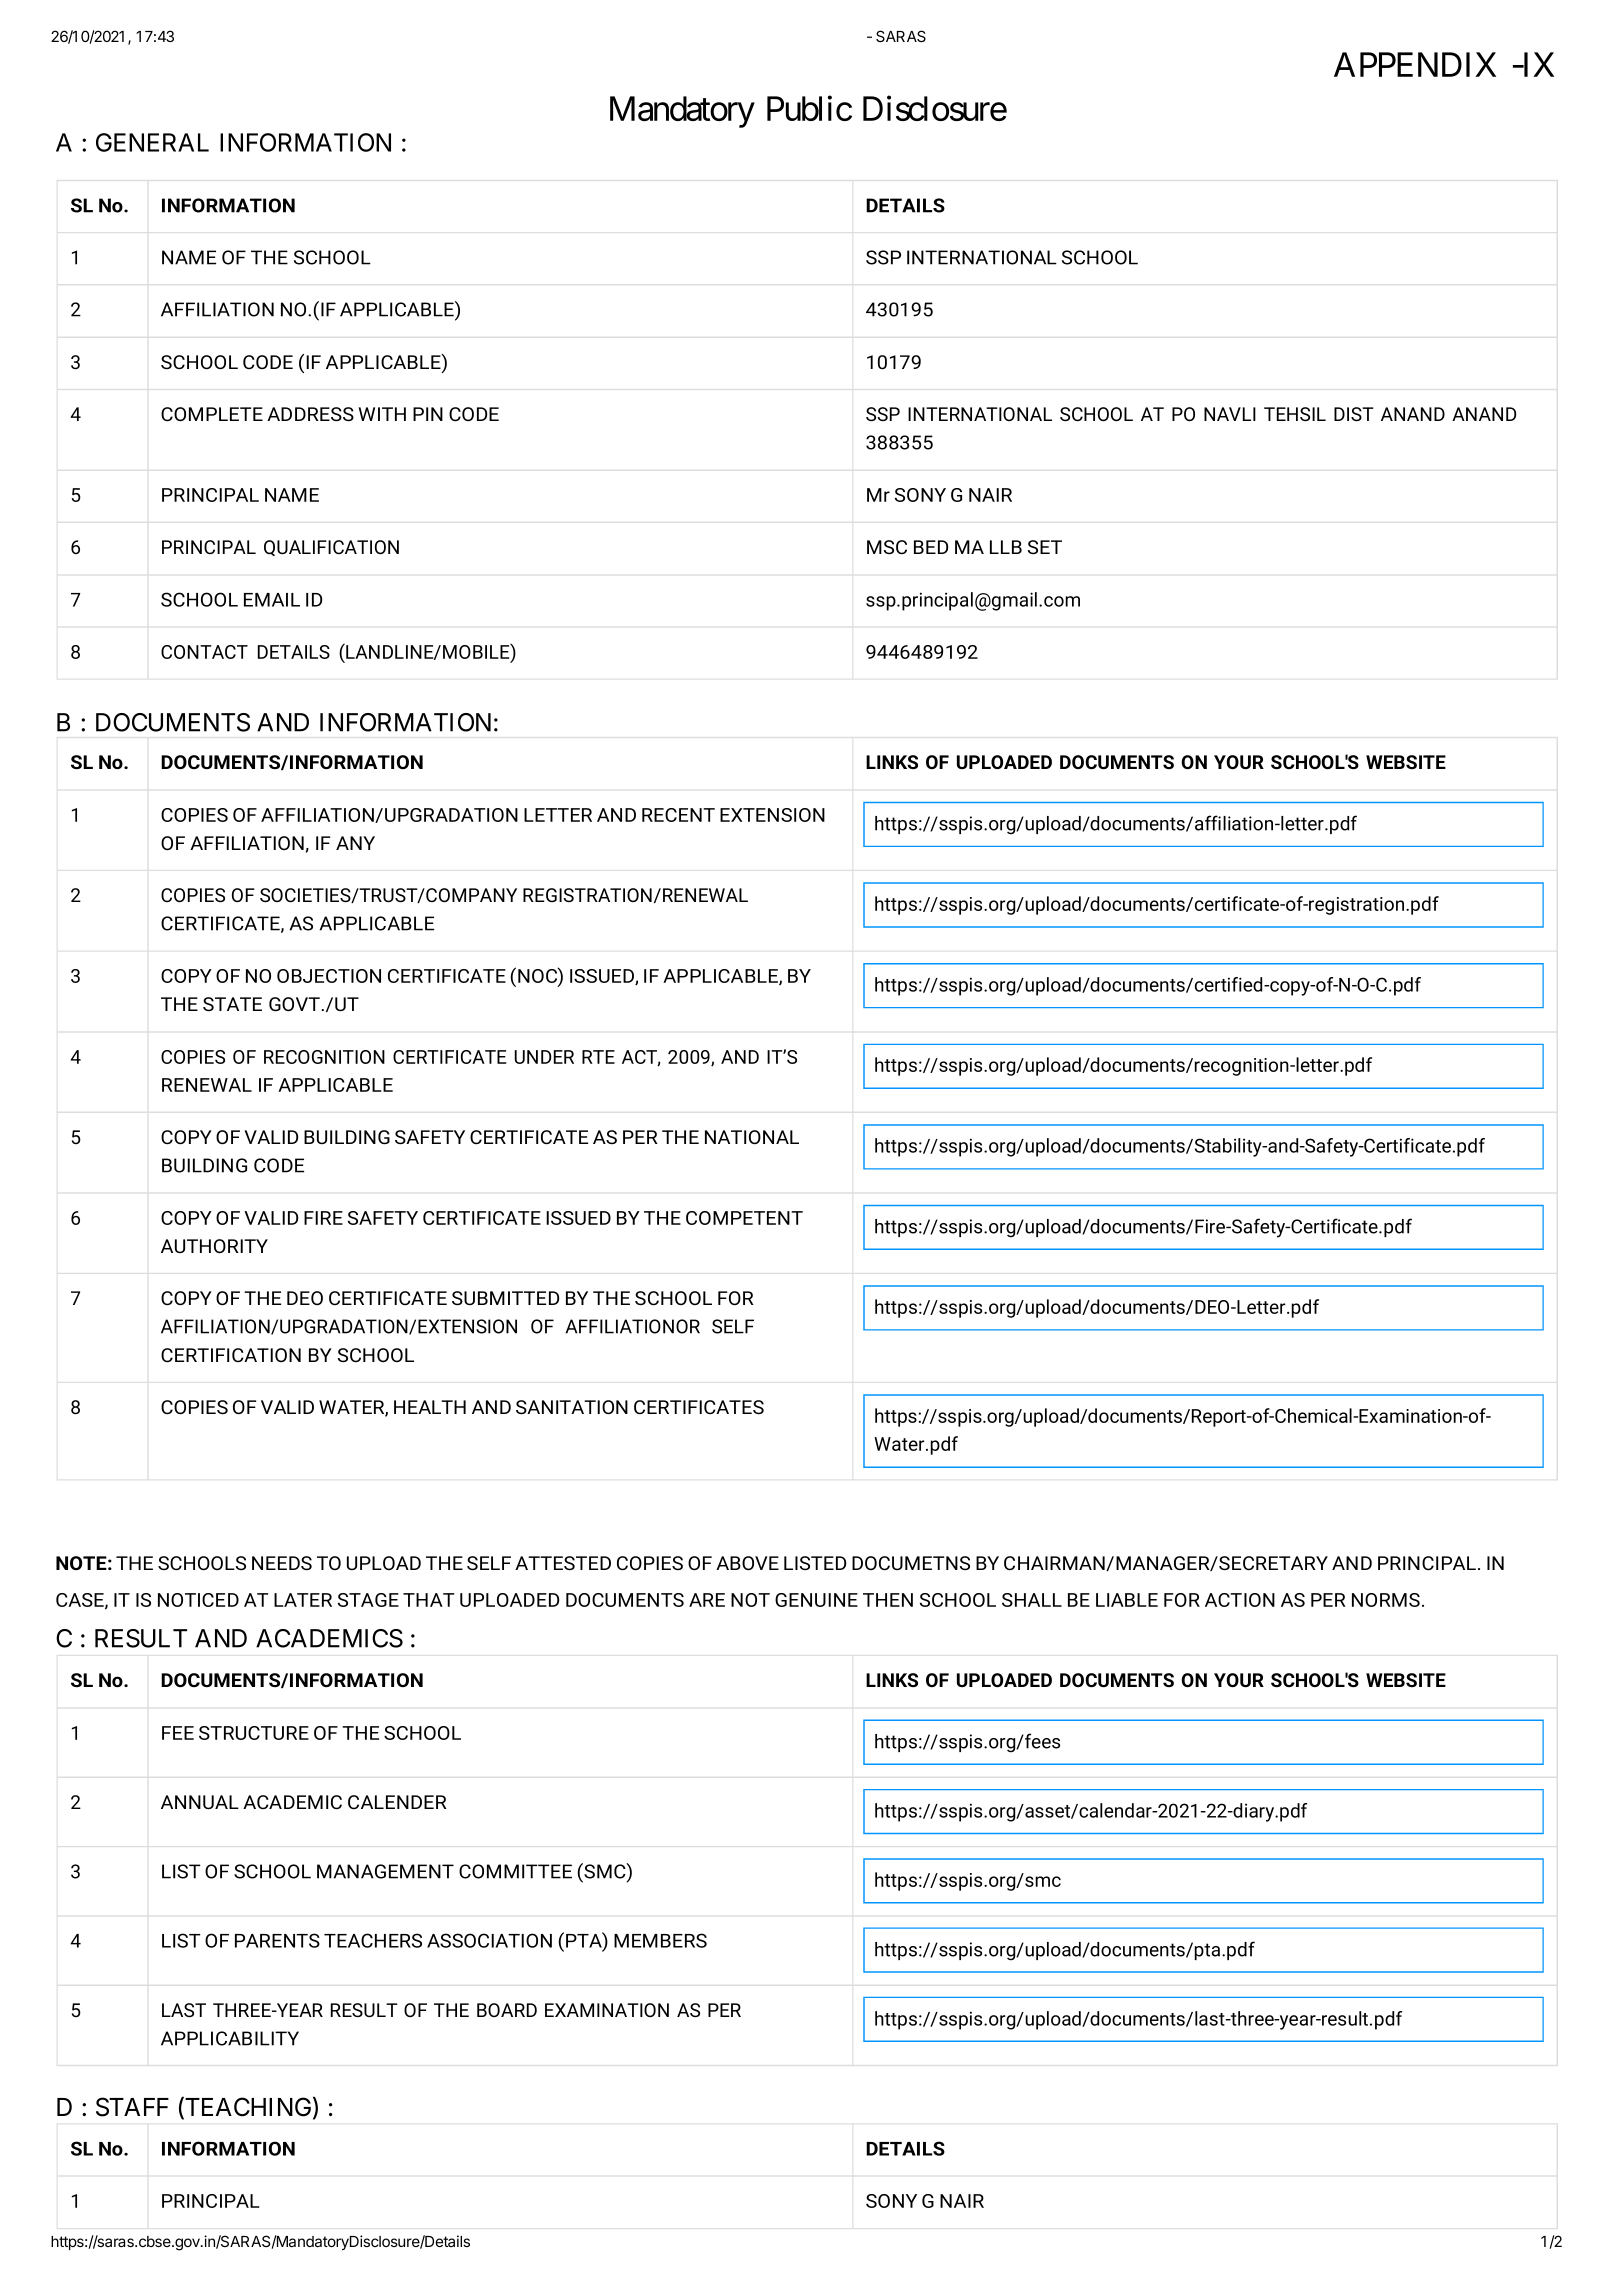 The width and height of the screenshot is (1612, 2280). Describe the element at coordinates (1386, 1600) in the screenshot. I see `NORMS` at that location.
